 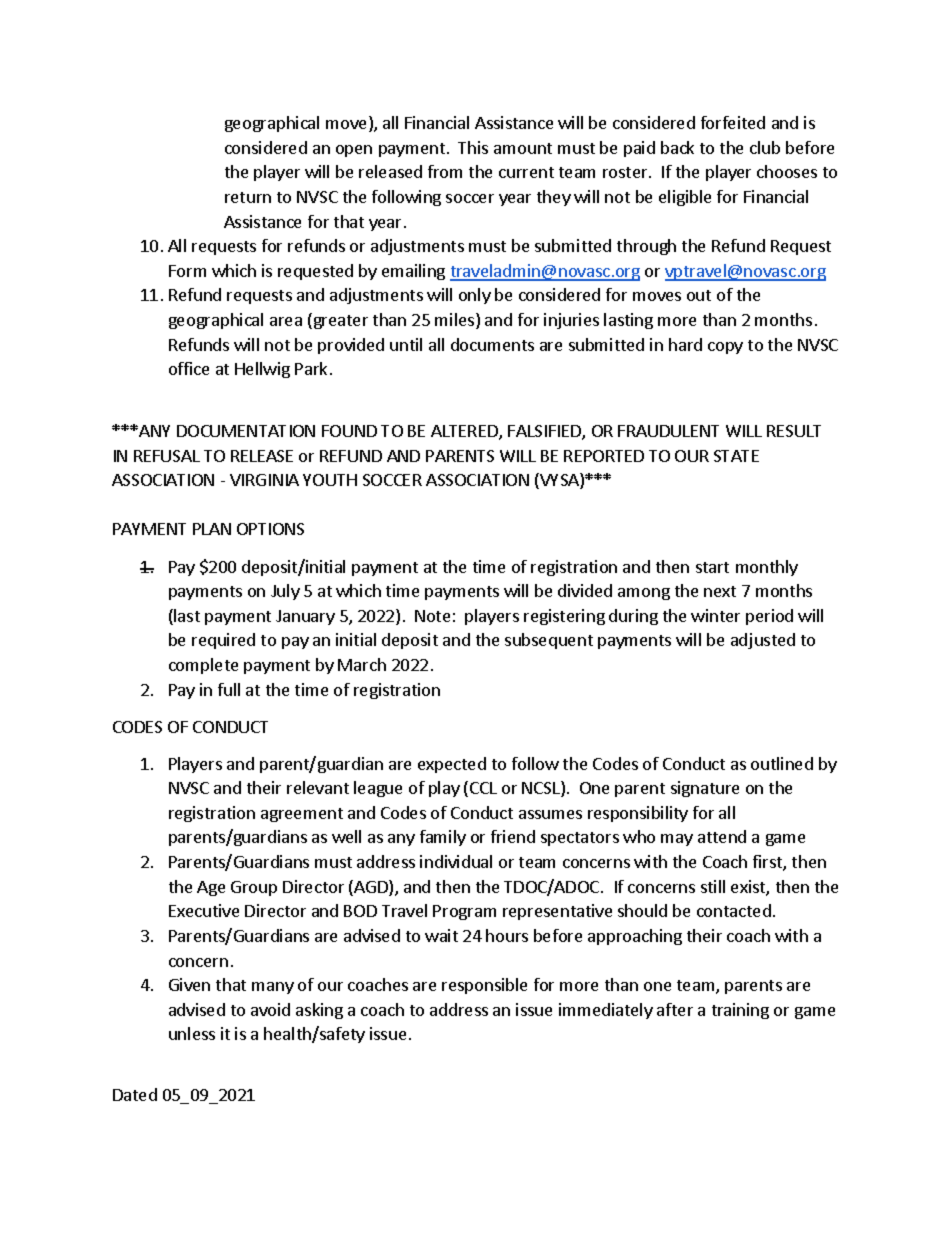 I want to click on expected, so click(x=452, y=765).
